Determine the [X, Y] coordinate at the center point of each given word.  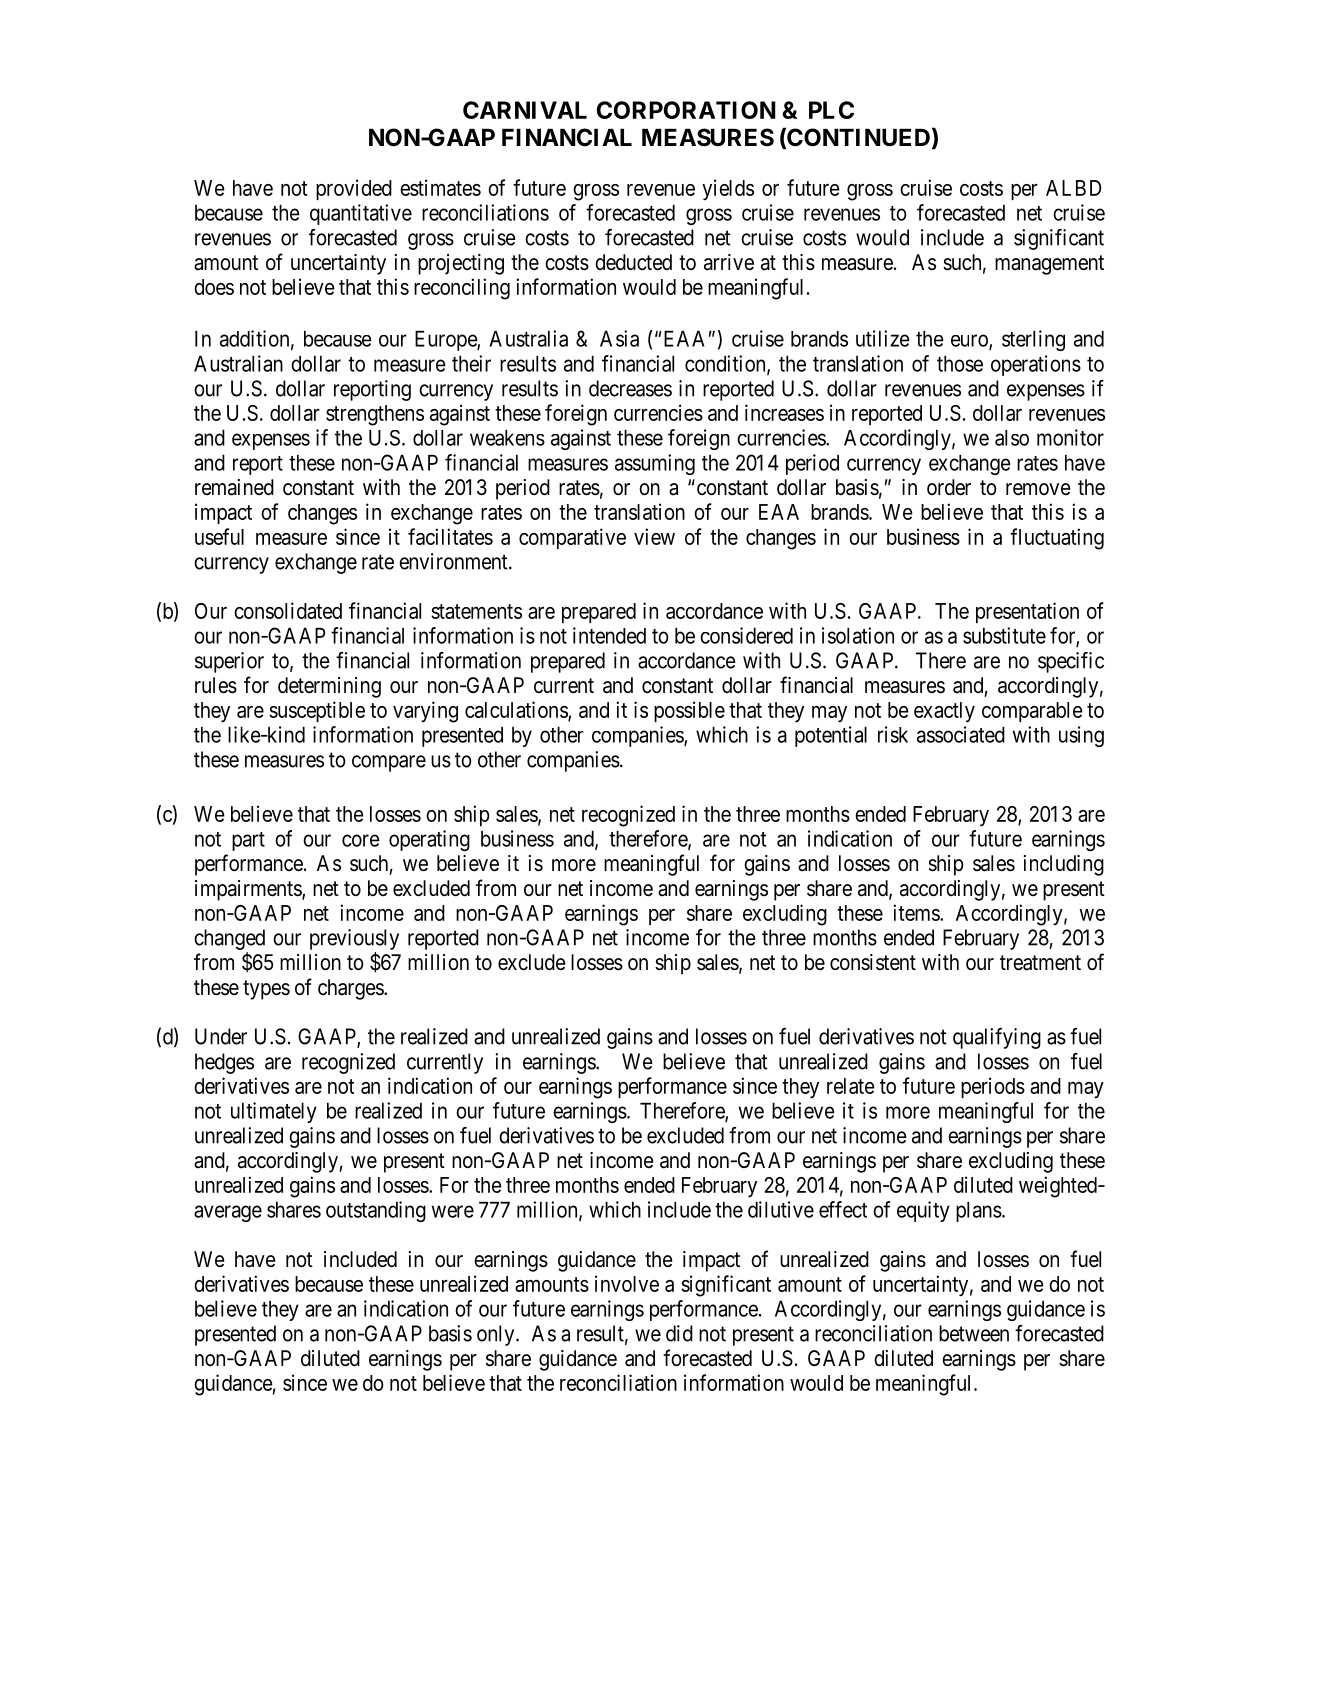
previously [354, 939]
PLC [831, 110]
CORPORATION [686, 110]
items [917, 912]
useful [219, 536]
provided [354, 189]
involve [627, 1283]
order [949, 487]
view [654, 536]
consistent [873, 962]
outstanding [376, 1211]
